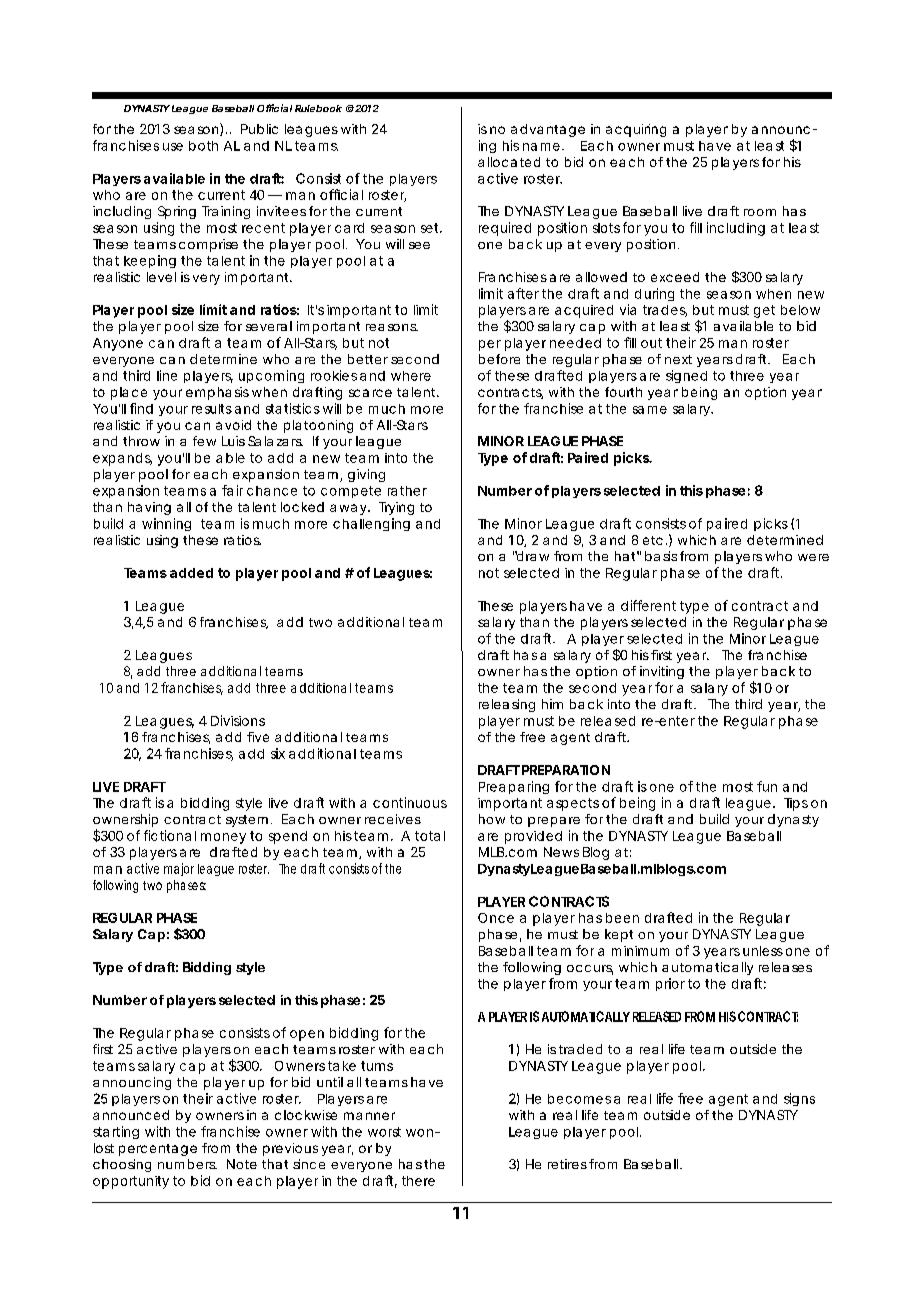 This document has width=924, height=1294. I want to click on unless, so click(763, 951).
